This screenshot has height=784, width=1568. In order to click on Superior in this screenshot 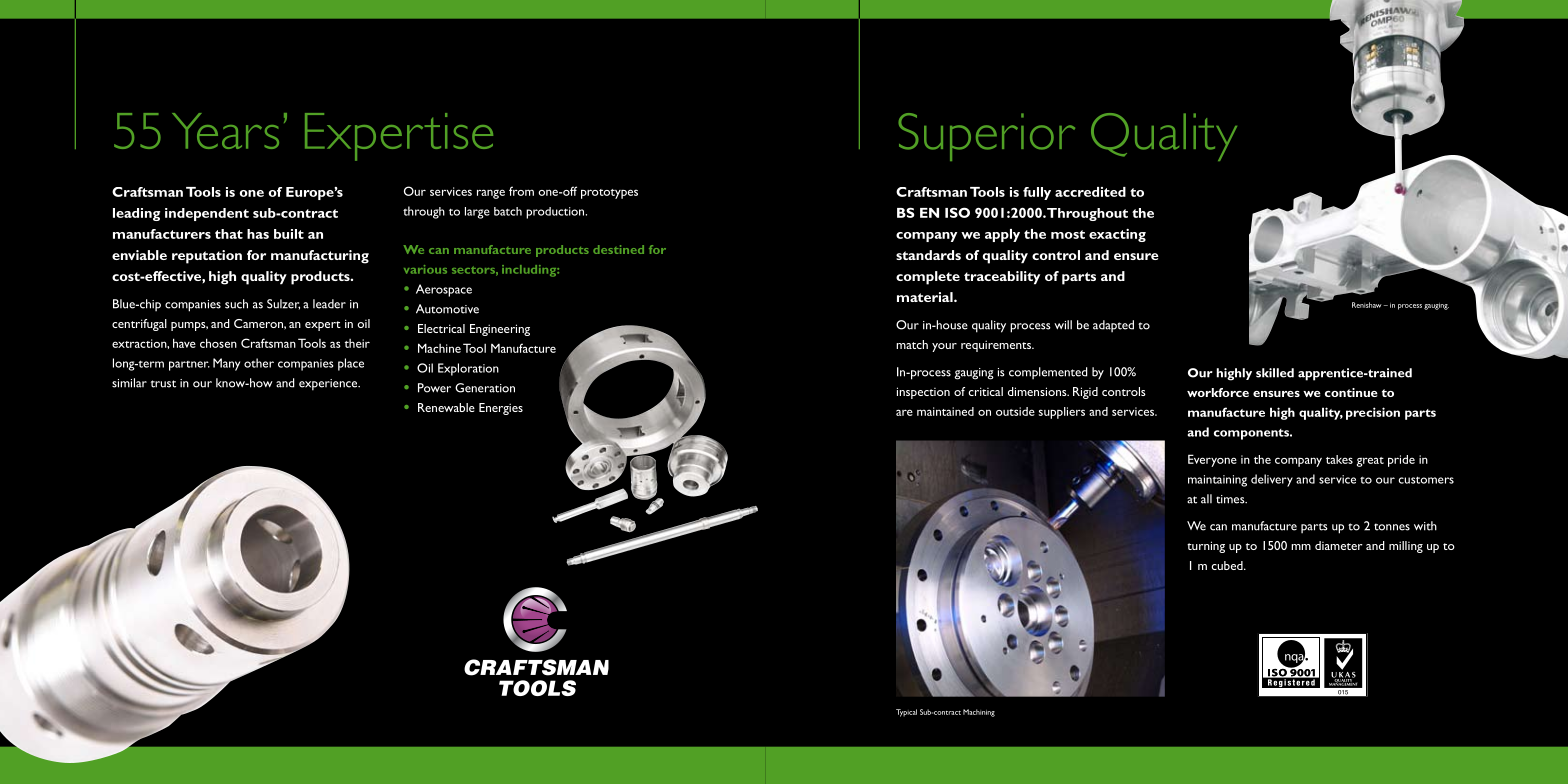, I will do `click(986, 137)`.
